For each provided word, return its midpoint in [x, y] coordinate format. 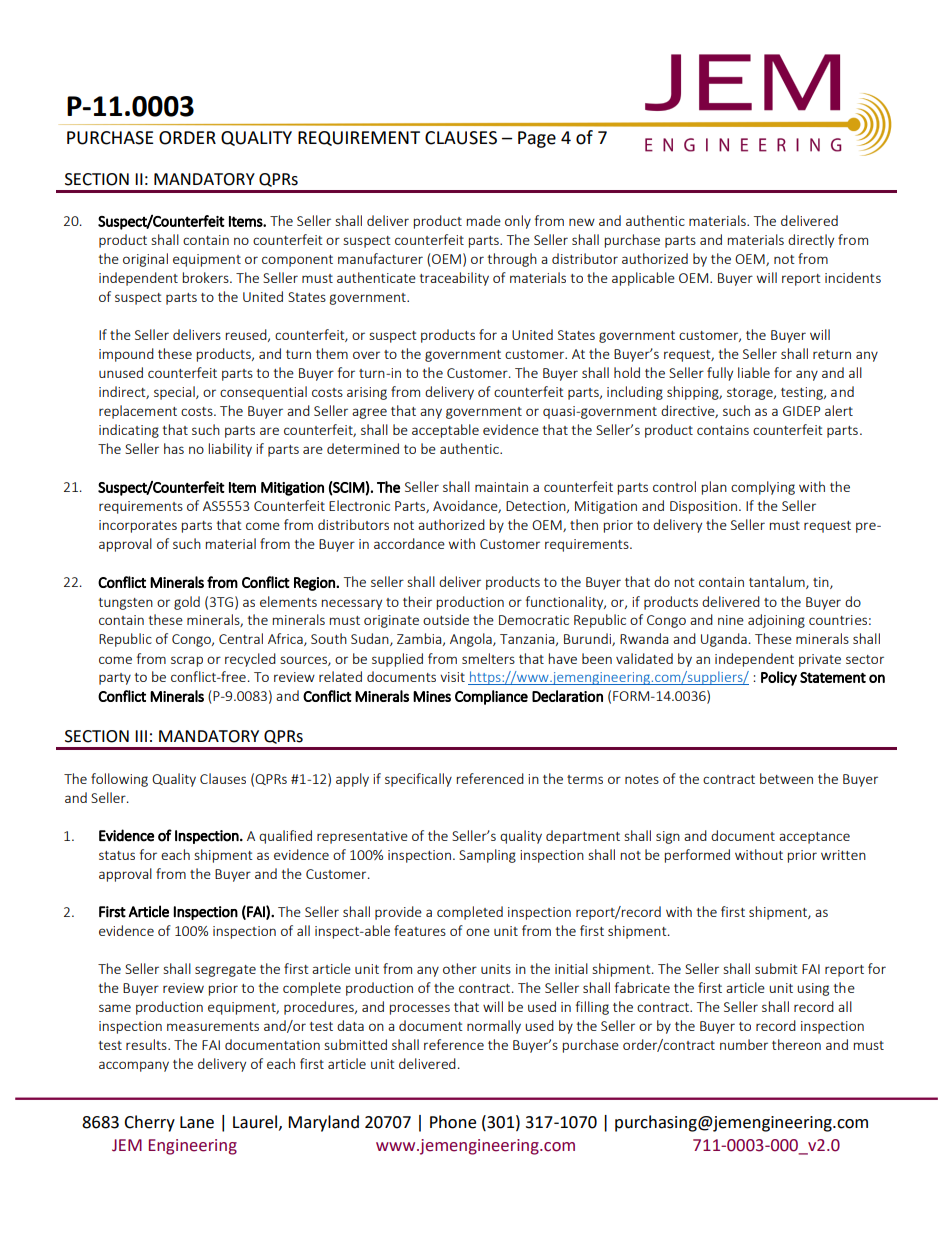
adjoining [776, 621]
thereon [796, 1044]
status [117, 855]
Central [241, 638]
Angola [472, 640]
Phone [453, 1122]
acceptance [814, 838]
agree [369, 413]
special [175, 393]
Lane [197, 1122]
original [145, 260]
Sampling [487, 856]
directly [811, 241]
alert [839, 410]
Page [537, 139]
